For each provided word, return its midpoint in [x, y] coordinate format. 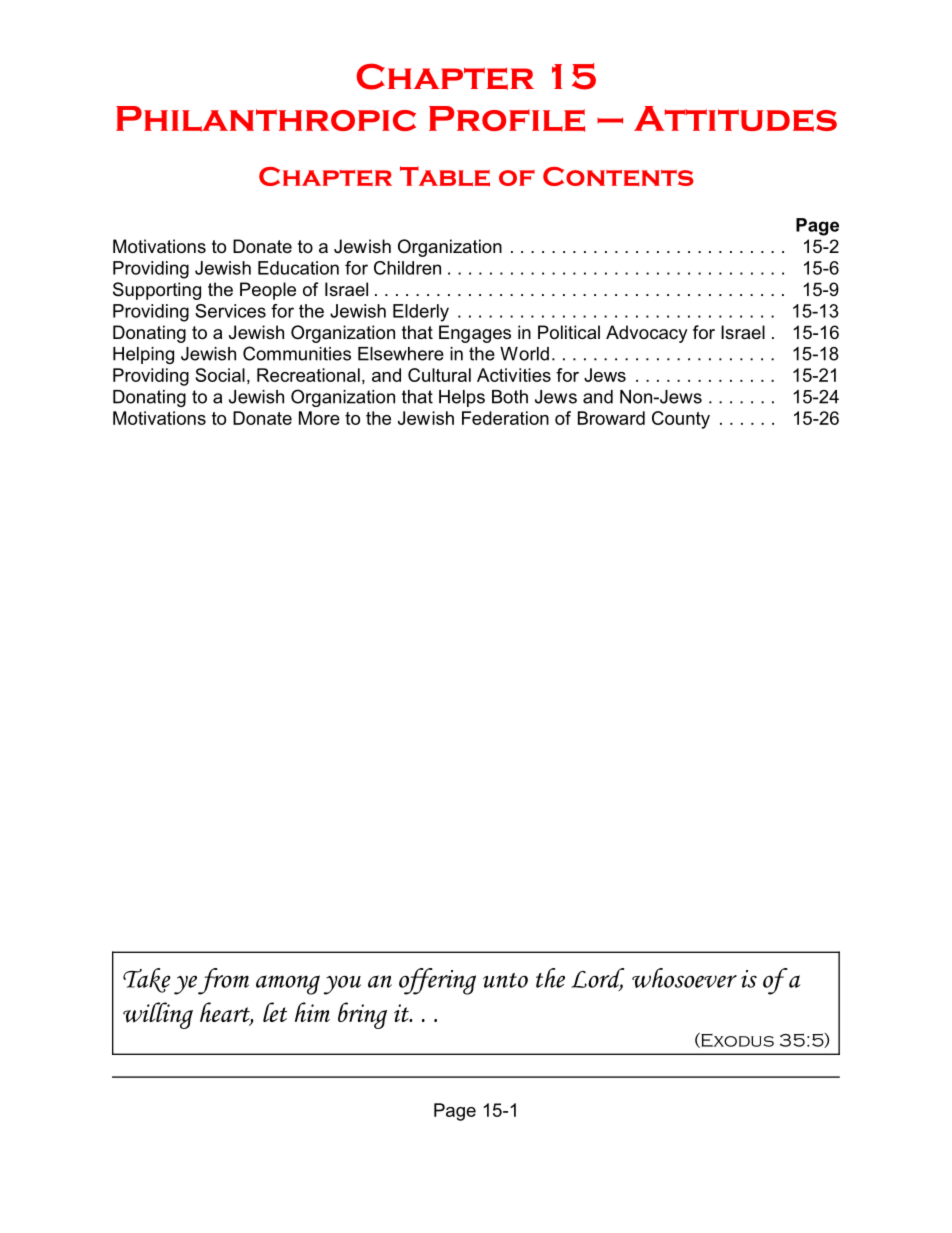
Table [445, 176]
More [319, 418]
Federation [505, 418]
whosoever [684, 978]
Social [220, 375]
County [681, 420]
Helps [462, 398]
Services [230, 311]
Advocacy [647, 334]
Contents [618, 176]
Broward [611, 418]
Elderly [421, 313]
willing [158, 1015]
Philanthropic [266, 119]
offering [437, 981]
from [223, 981]
